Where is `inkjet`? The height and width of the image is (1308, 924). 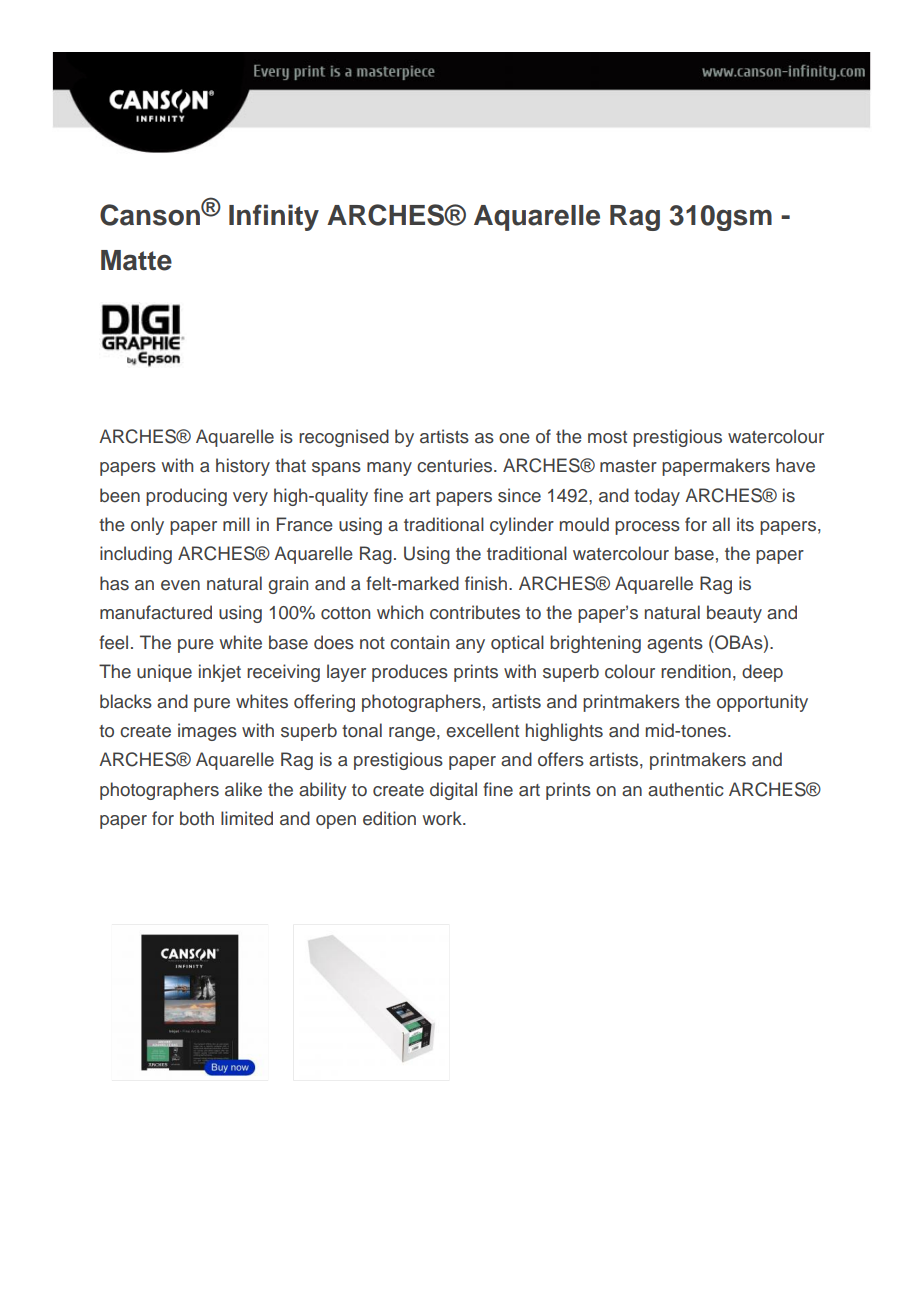
inkjet is located at coordinates (220, 673).
